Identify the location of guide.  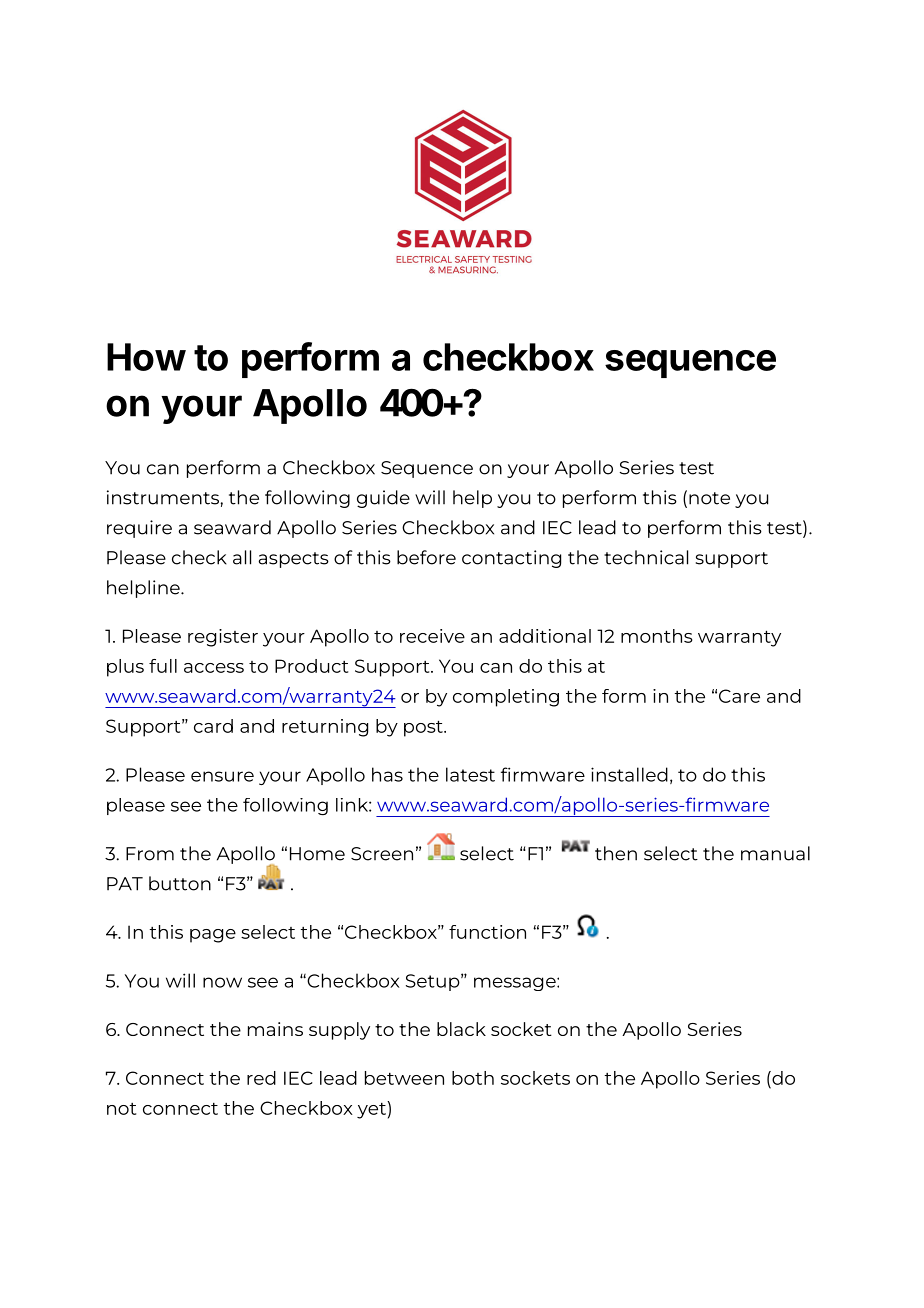
(383, 499).
